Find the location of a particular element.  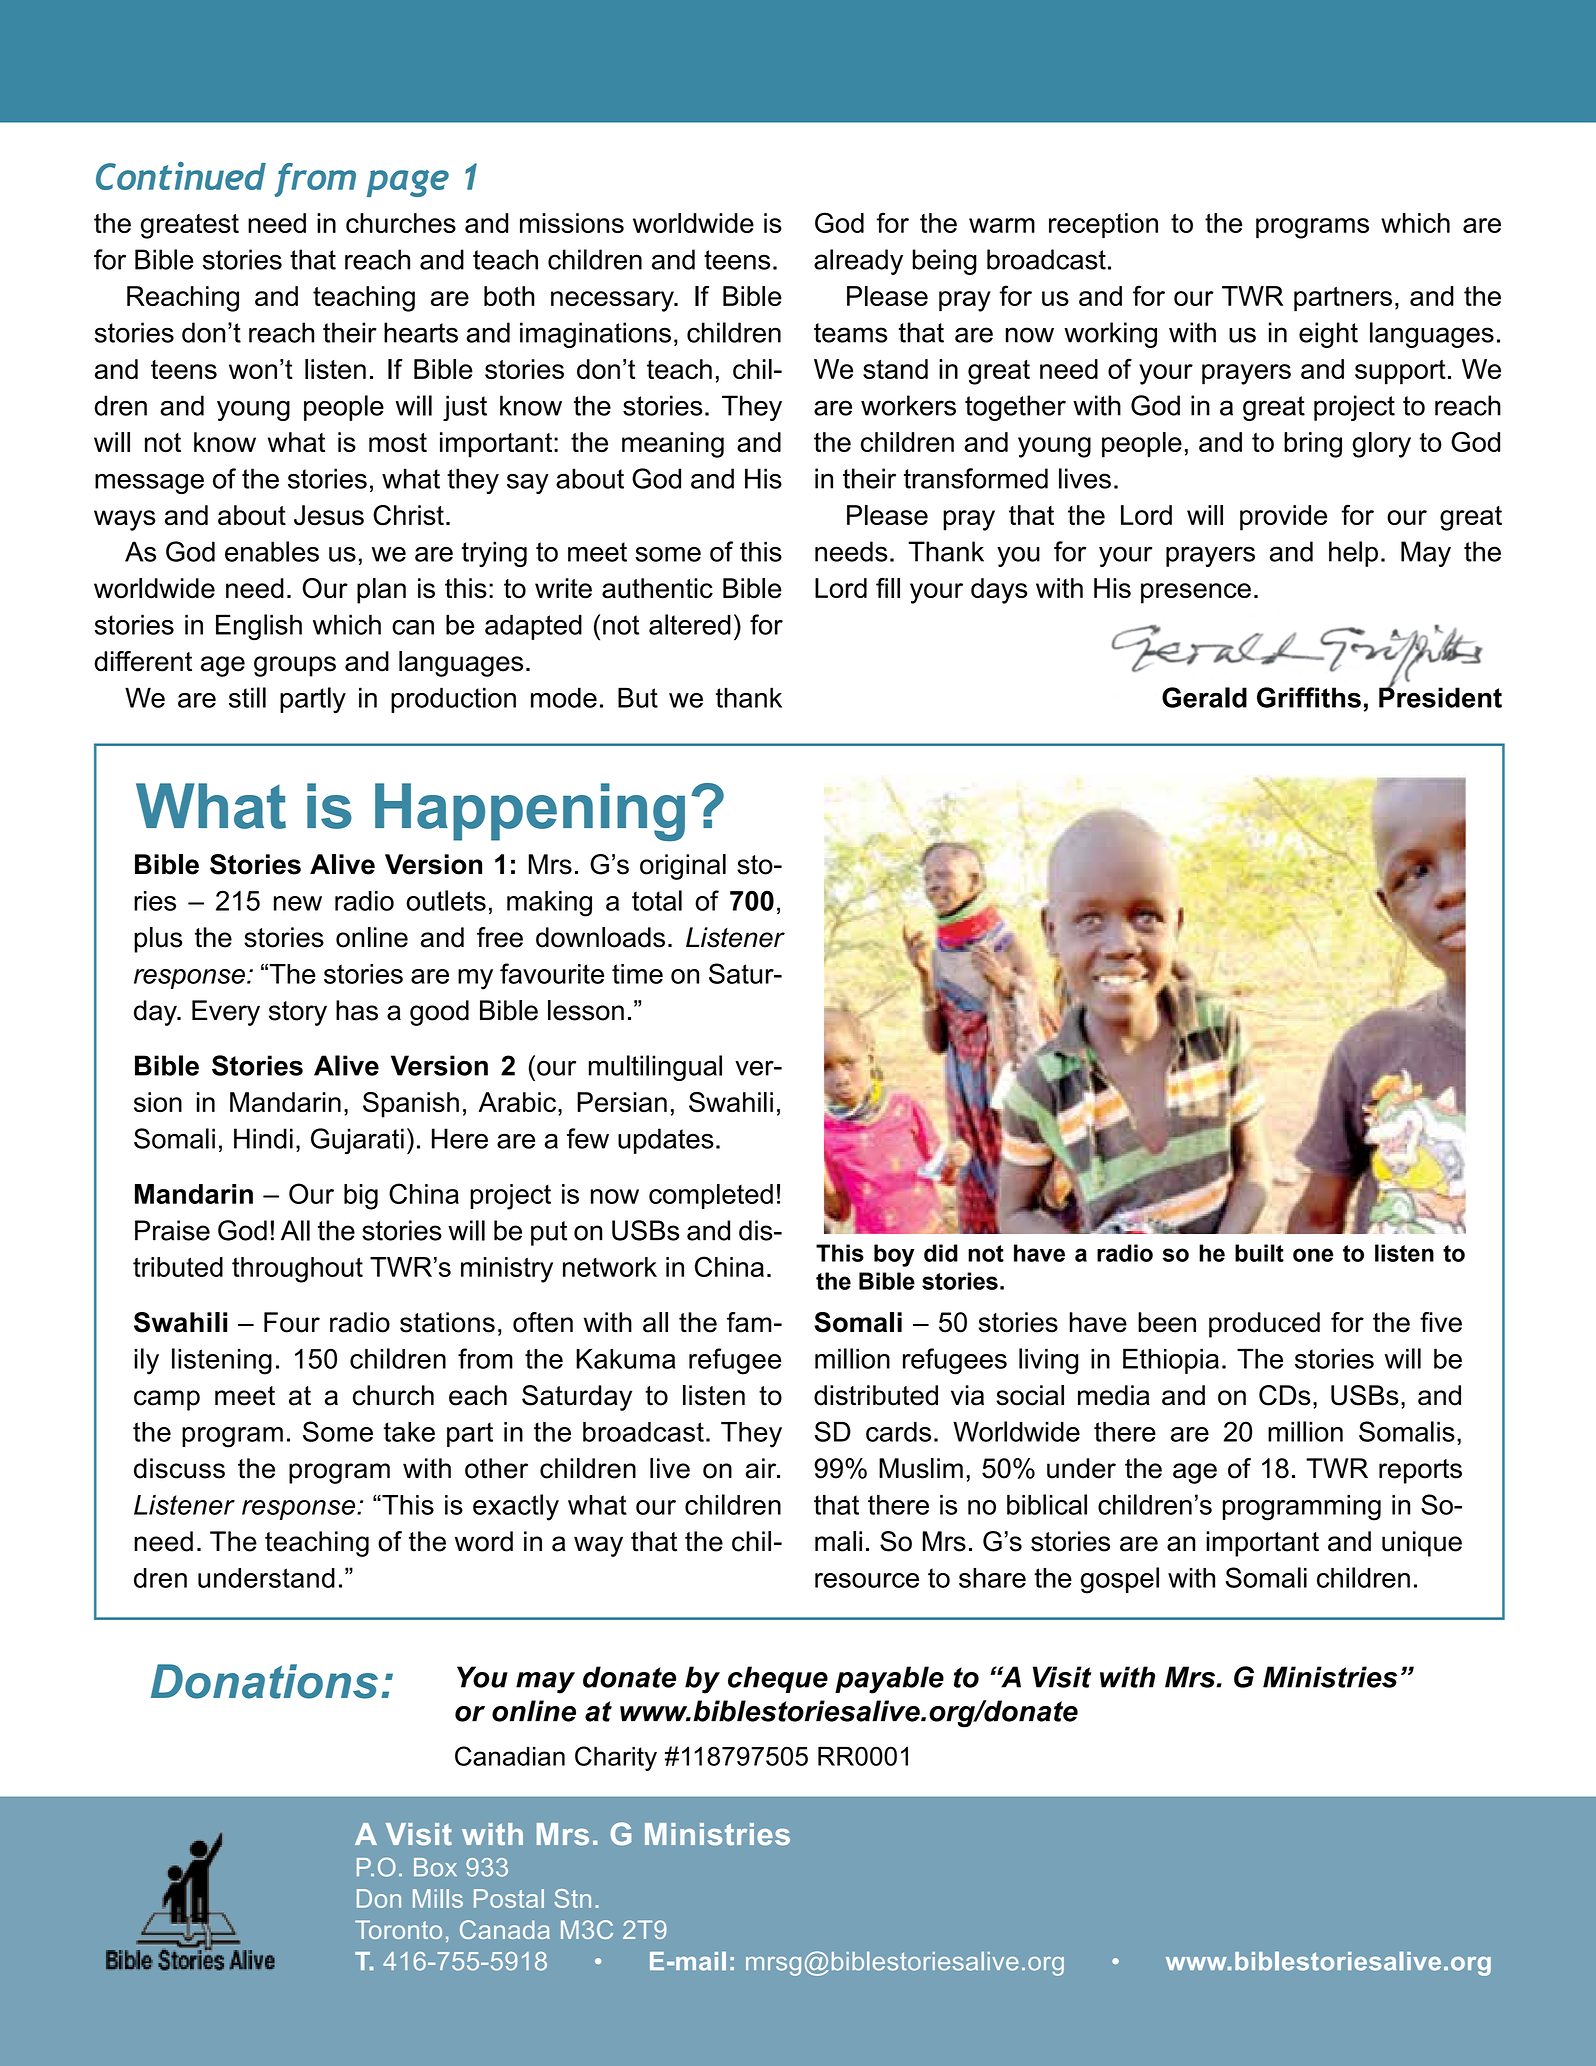

built is located at coordinates (1259, 1253).
